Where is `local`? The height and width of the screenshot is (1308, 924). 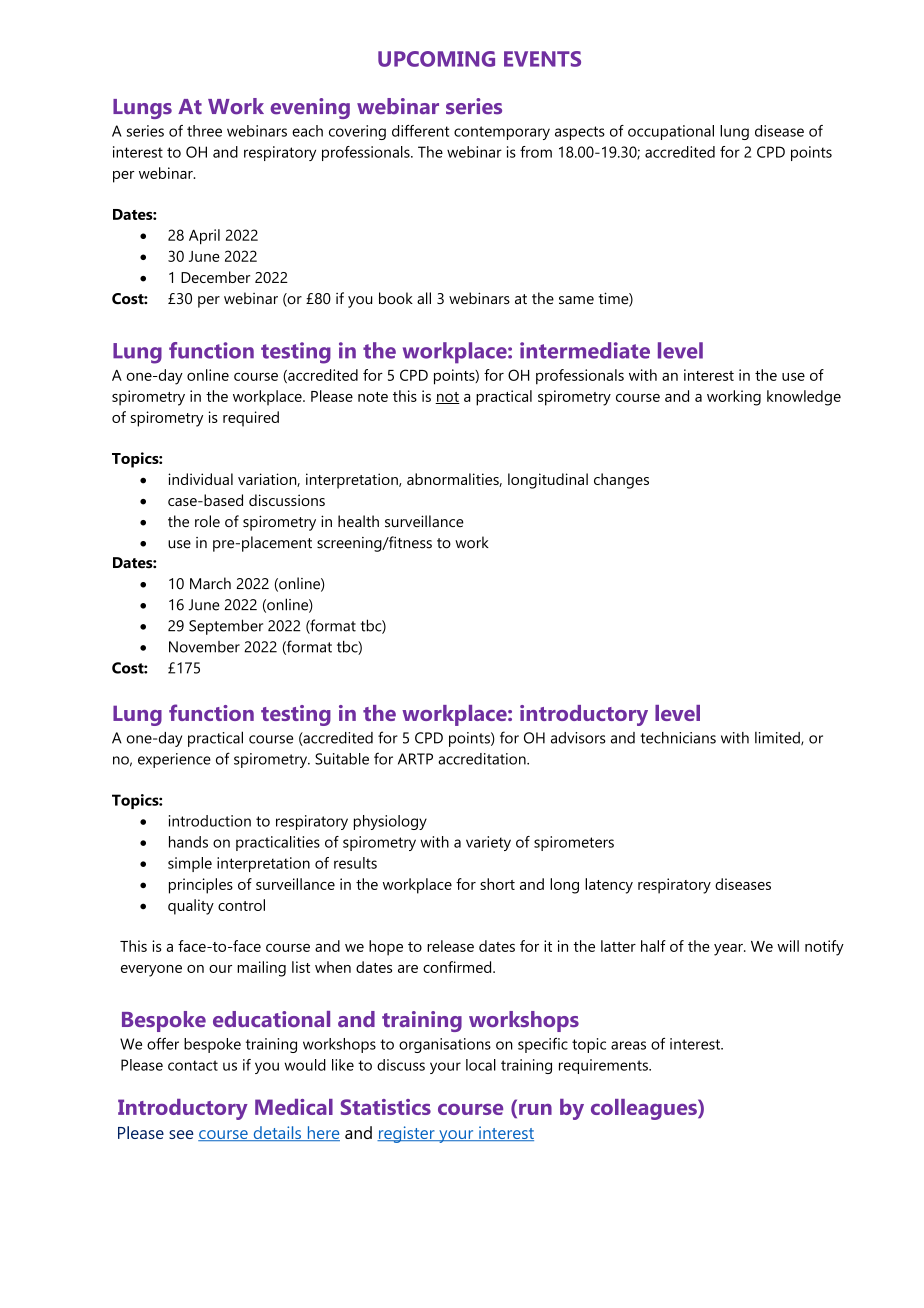 local is located at coordinates (481, 1065).
